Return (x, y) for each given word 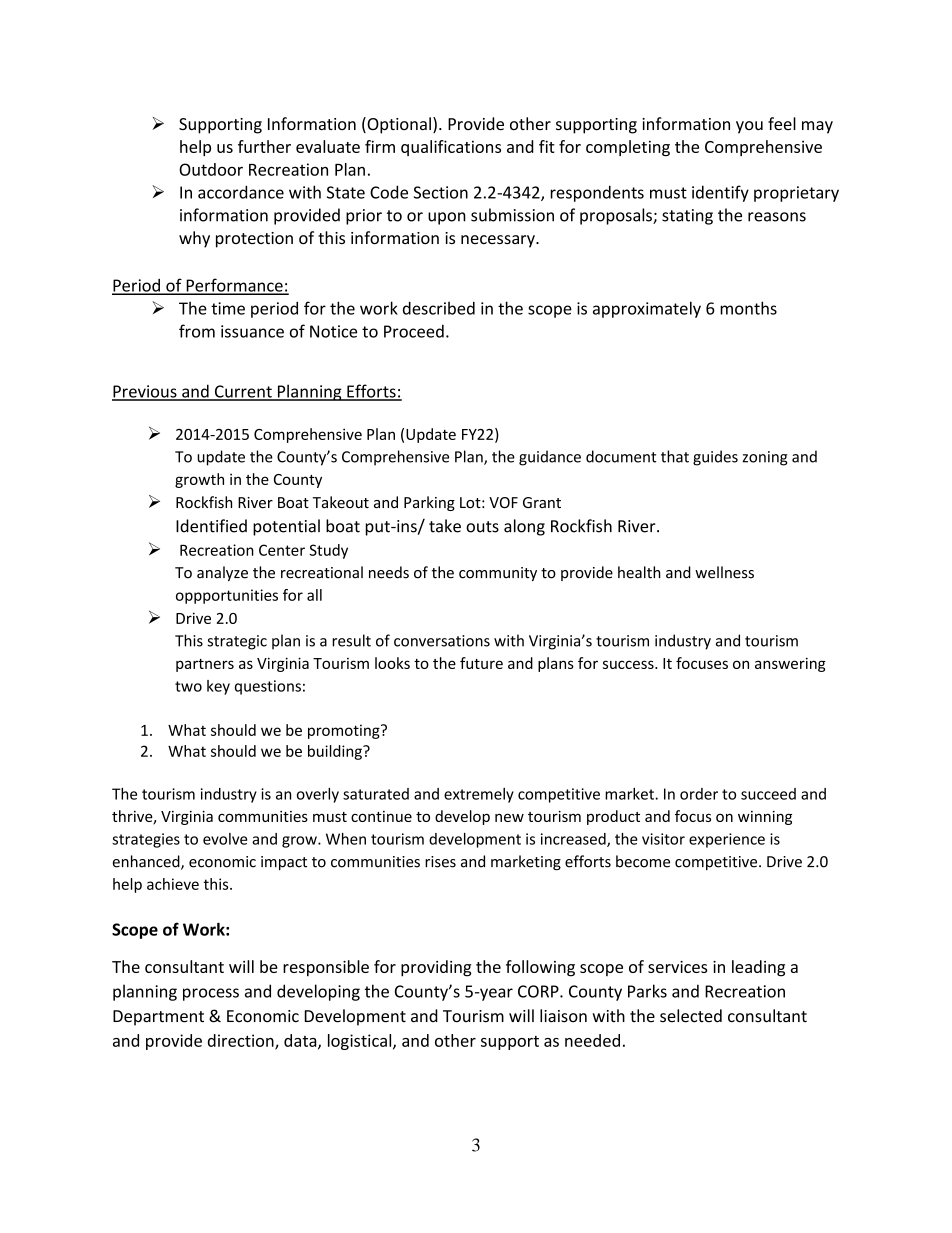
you (749, 127)
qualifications (451, 148)
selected (691, 1016)
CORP (539, 991)
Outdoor (211, 169)
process (211, 994)
